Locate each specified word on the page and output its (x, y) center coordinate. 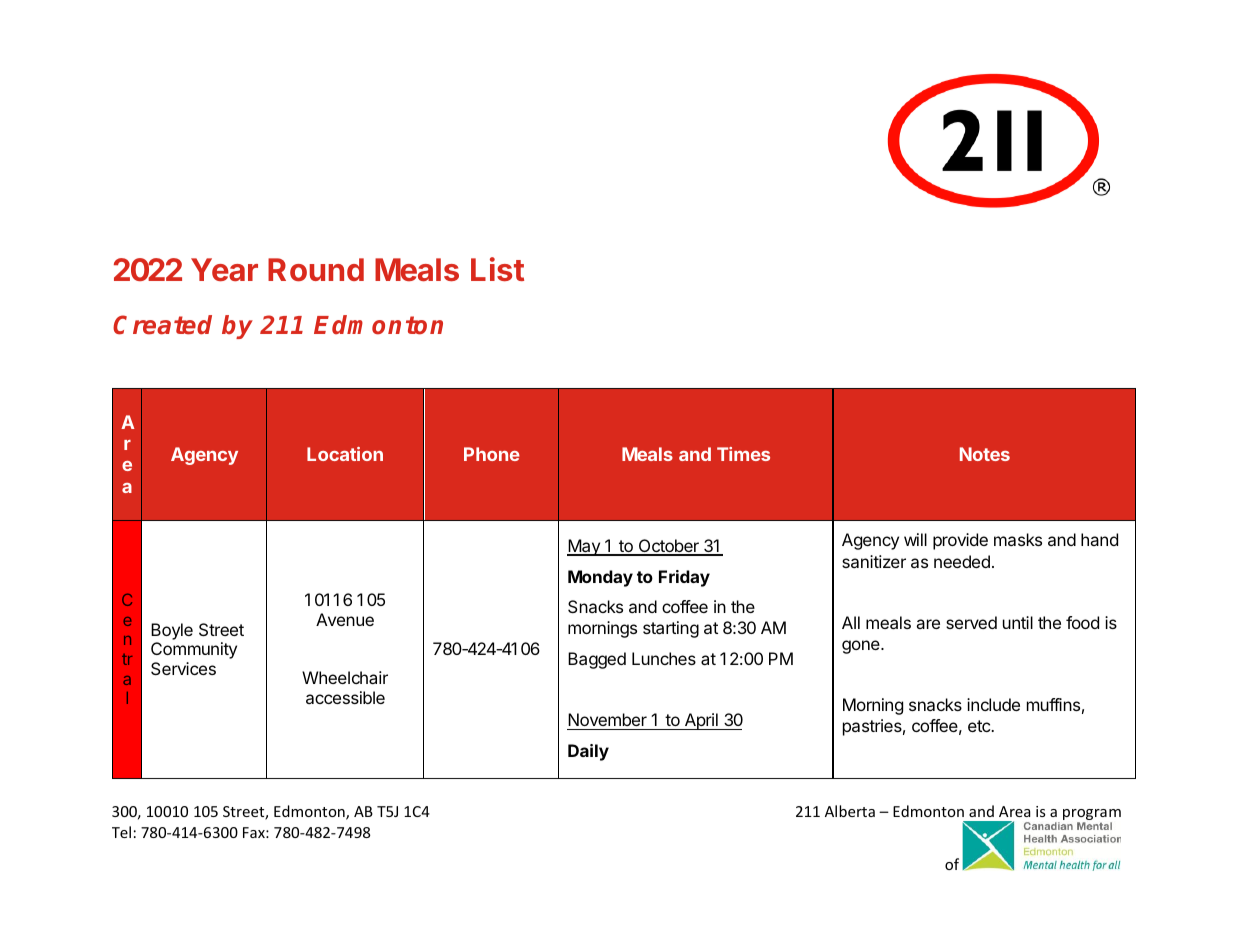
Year (224, 270)
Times (743, 454)
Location (345, 454)
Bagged (597, 660)
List (497, 269)
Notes (985, 454)
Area (1014, 811)
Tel (121, 832)
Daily (588, 752)
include (993, 704)
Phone (492, 454)
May (584, 547)
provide (960, 541)
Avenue (345, 619)
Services (183, 668)
